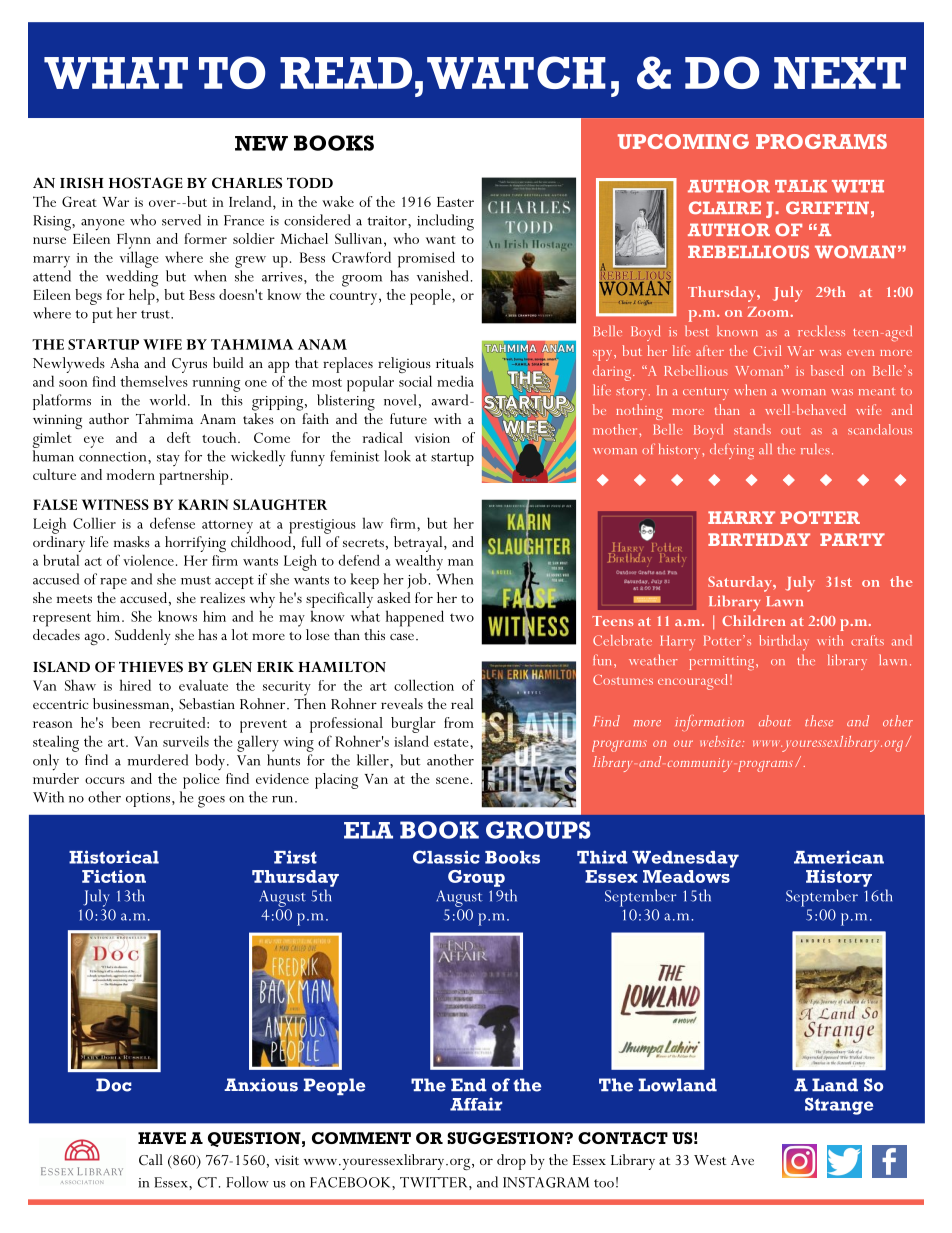 Image resolution: width=952 pixels, height=1233 pixels. Describe the element at coordinates (443, 276) in the image. I see `vanished` at that location.
